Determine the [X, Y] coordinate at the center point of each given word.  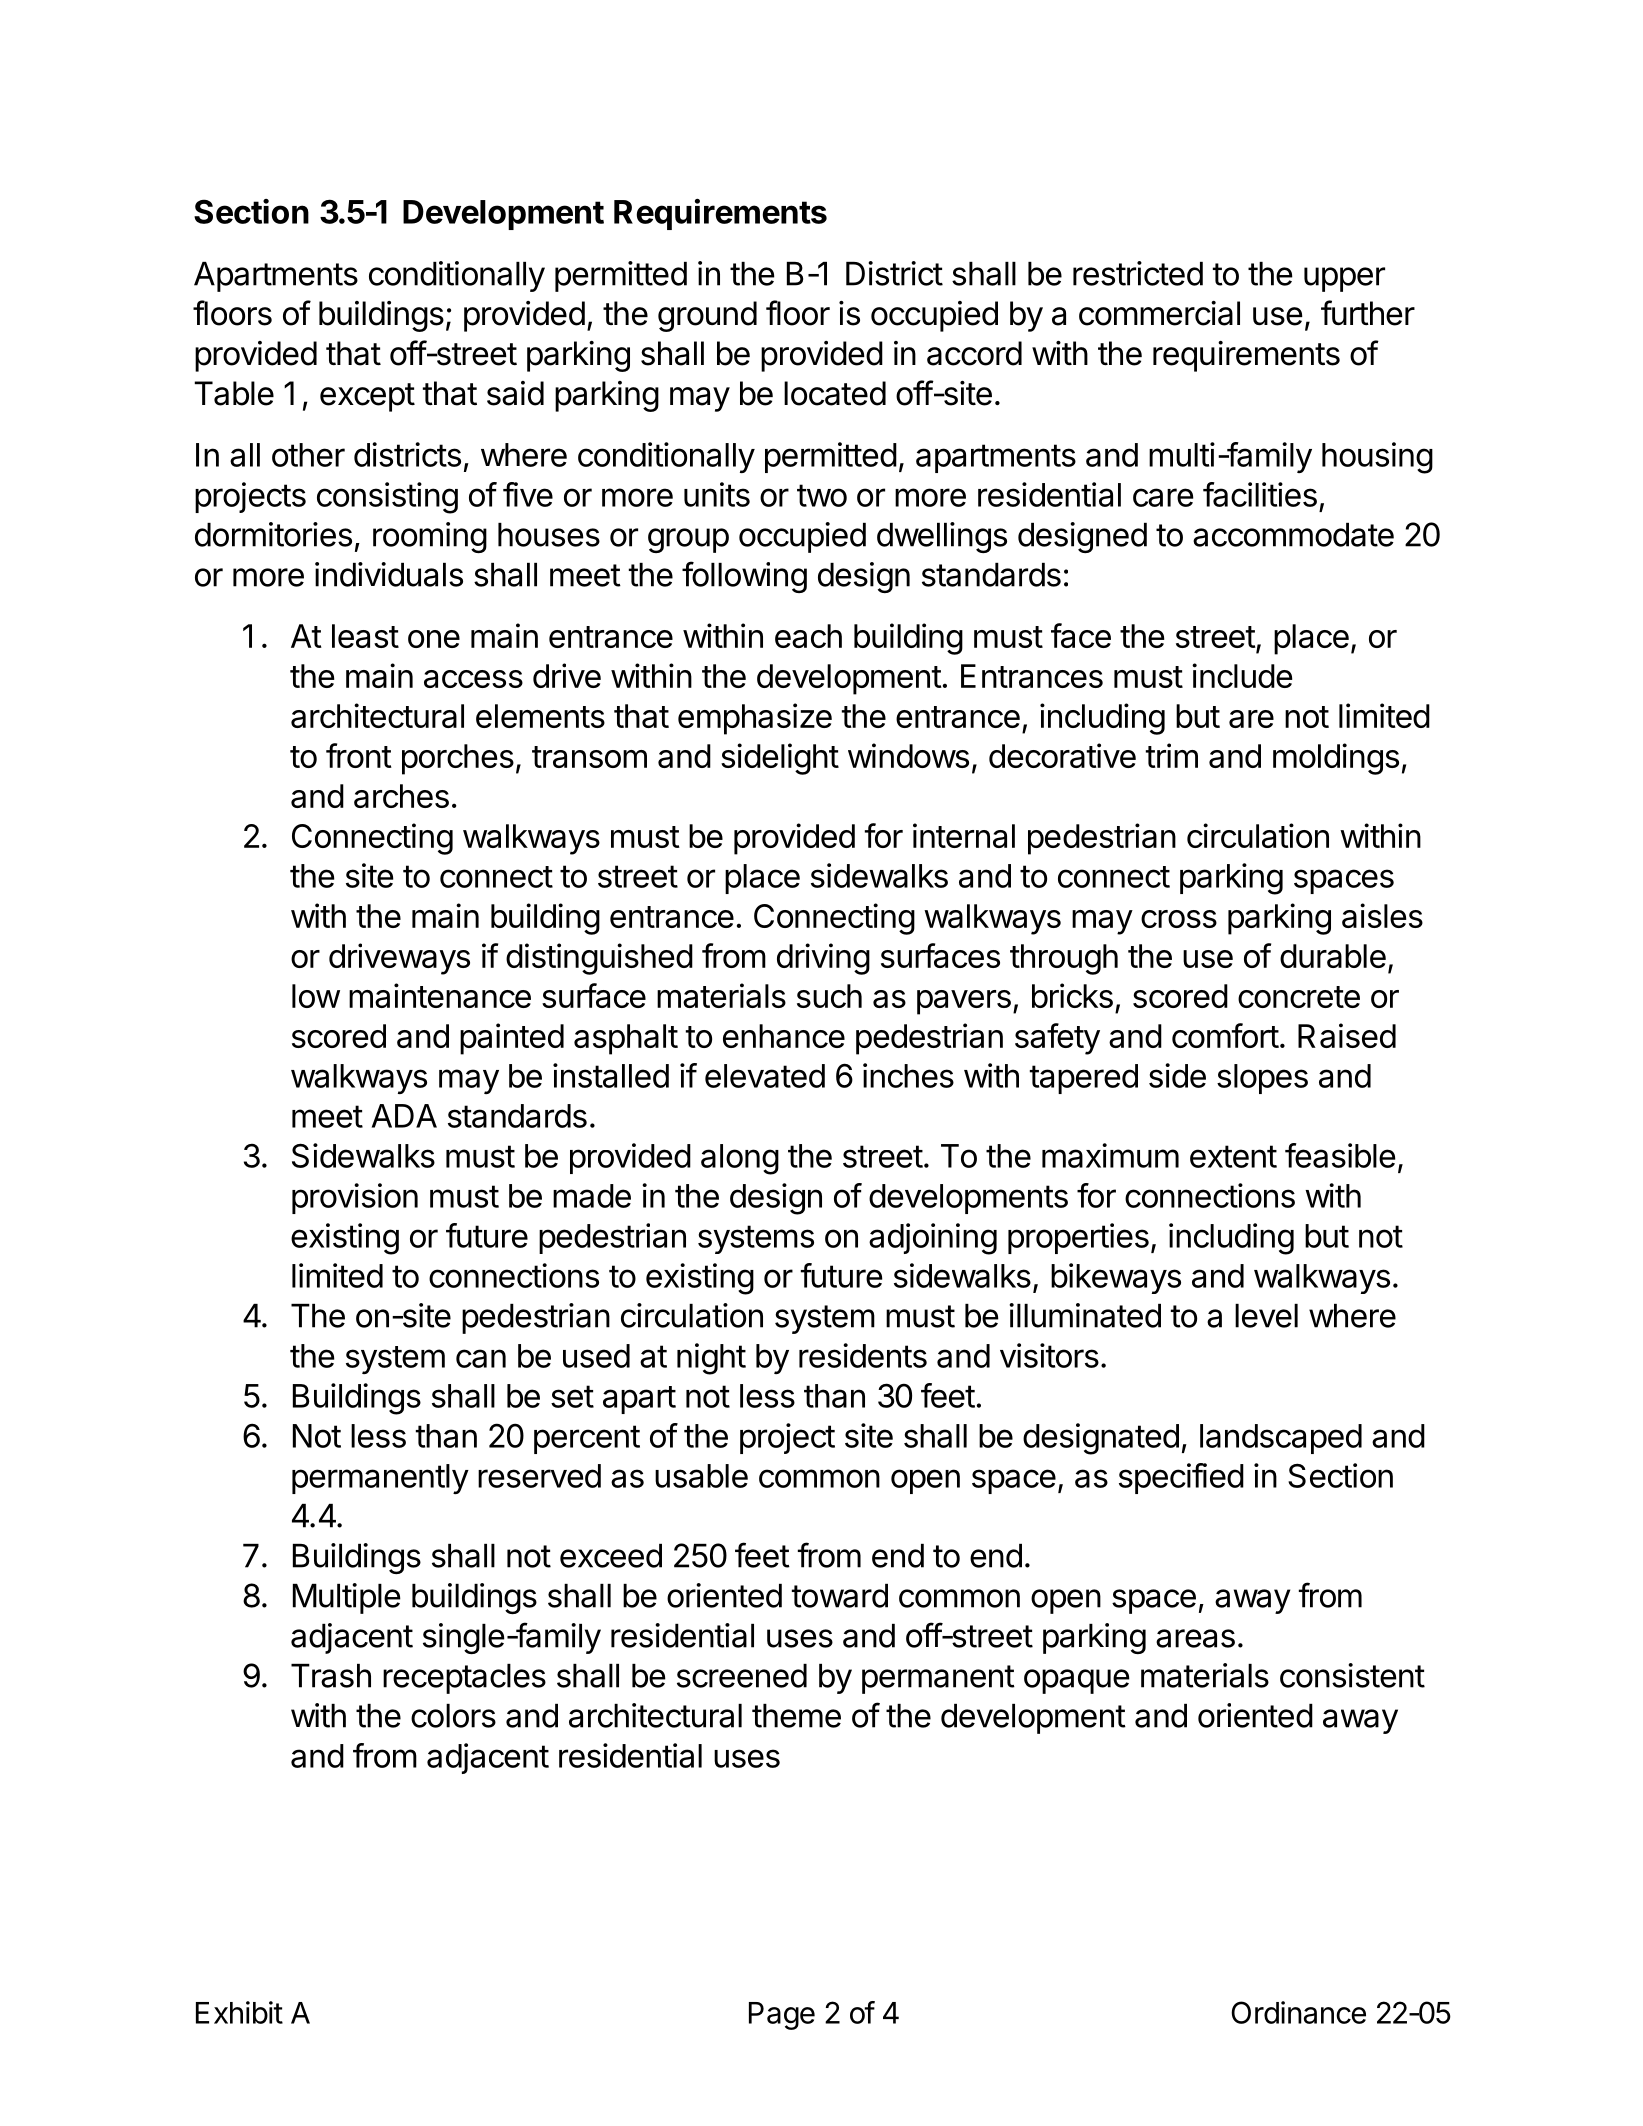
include [1242, 675]
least [365, 636]
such [829, 996]
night [711, 1359]
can [481, 1358]
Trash [331, 1676]
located [835, 393]
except [367, 397]
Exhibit [239, 2012]
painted [512, 1039]
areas [1195, 1638]
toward [840, 1596]
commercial [1159, 313]
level [1266, 1316]
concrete [1299, 997]
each [808, 636]
